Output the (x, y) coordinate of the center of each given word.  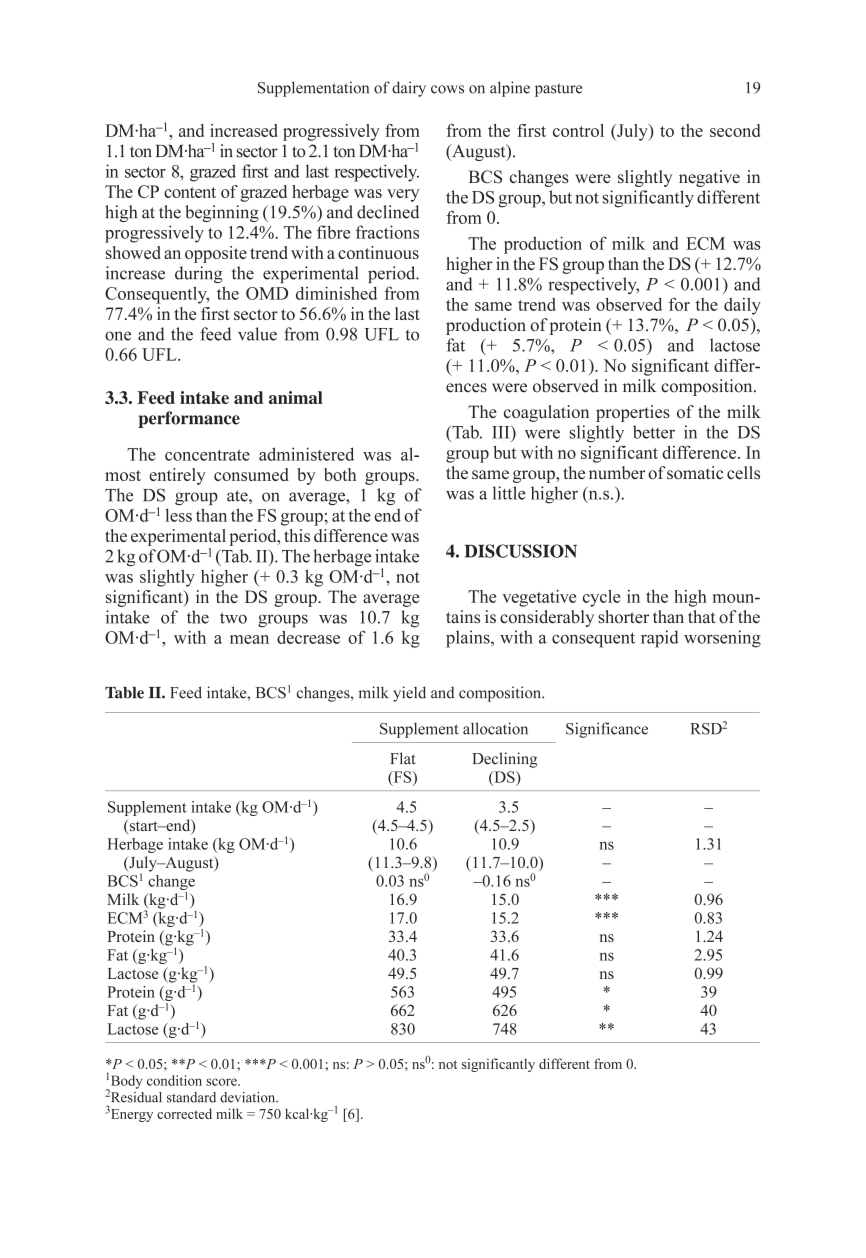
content (190, 192)
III (502, 432)
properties (633, 413)
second (735, 130)
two (233, 618)
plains (469, 639)
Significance (607, 730)
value (257, 334)
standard (191, 1097)
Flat (402, 758)
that (702, 616)
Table (124, 693)
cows (447, 89)
